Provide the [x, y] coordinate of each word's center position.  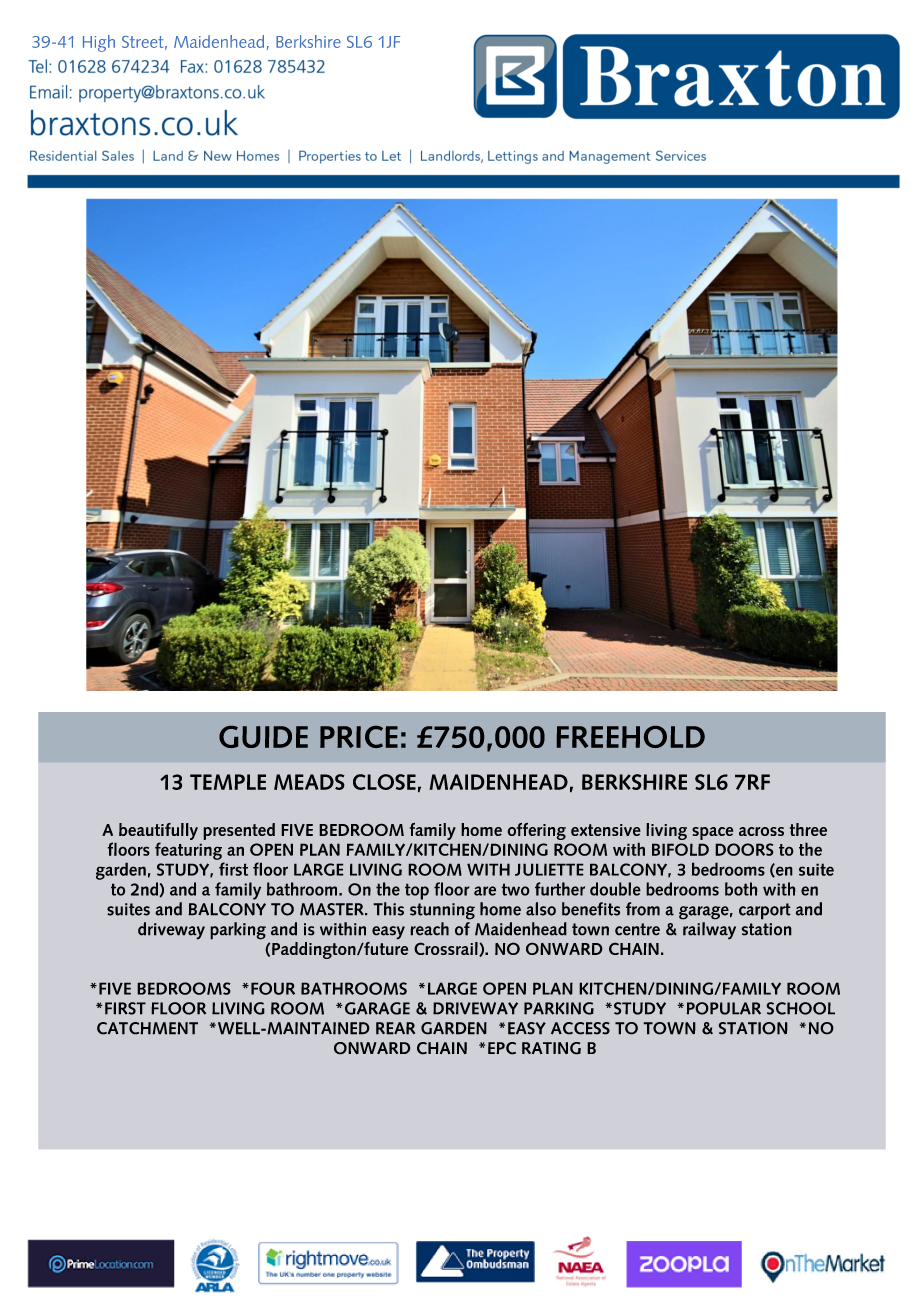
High [99, 43]
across [761, 831]
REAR [395, 1028]
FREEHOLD [631, 737]
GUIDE [263, 737]
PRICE [359, 737]
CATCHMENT [147, 1028]
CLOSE [384, 782]
